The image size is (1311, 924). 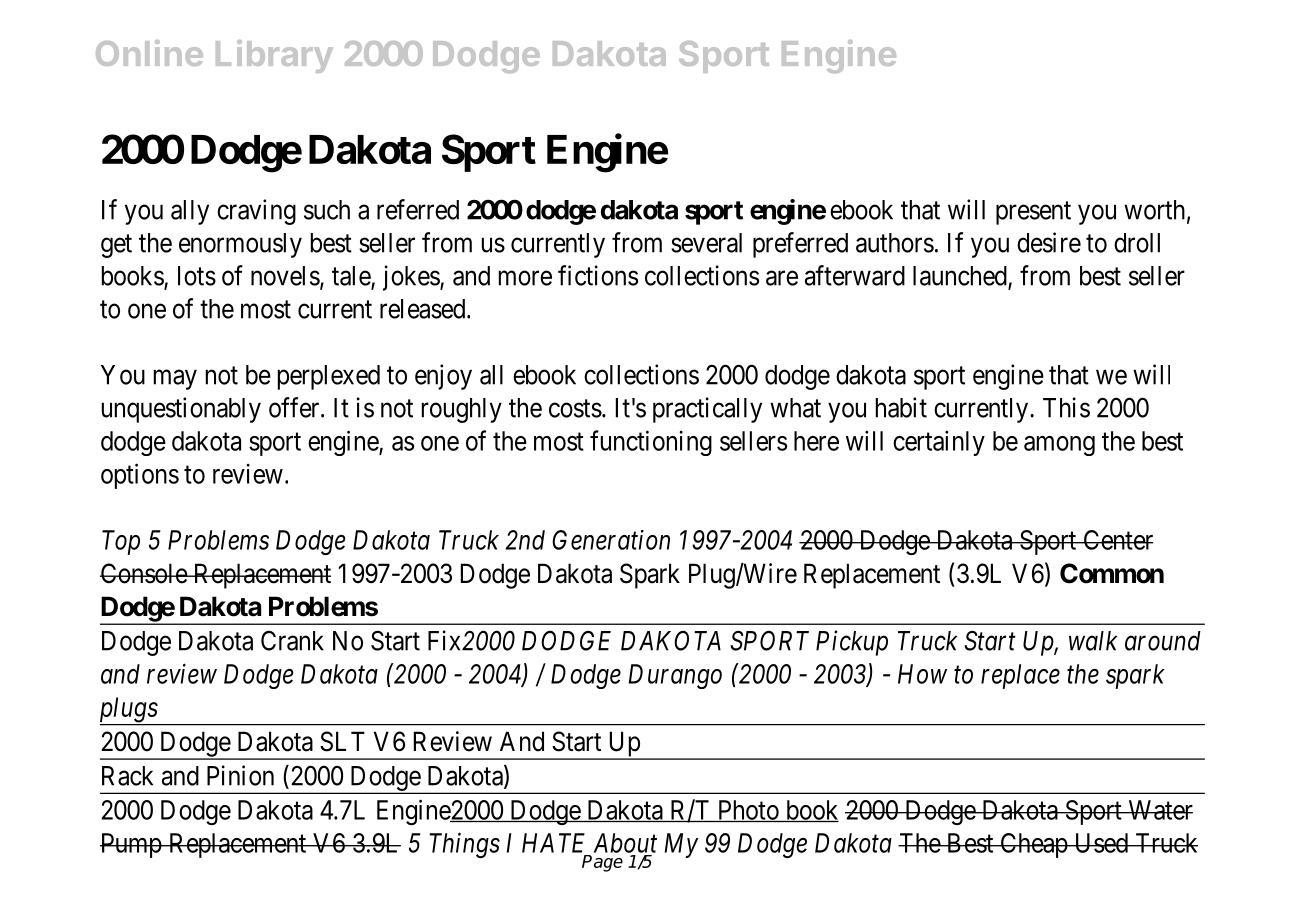 What do you see at coordinates (140, 476) in the document?
I see `options` at bounding box center [140, 476].
